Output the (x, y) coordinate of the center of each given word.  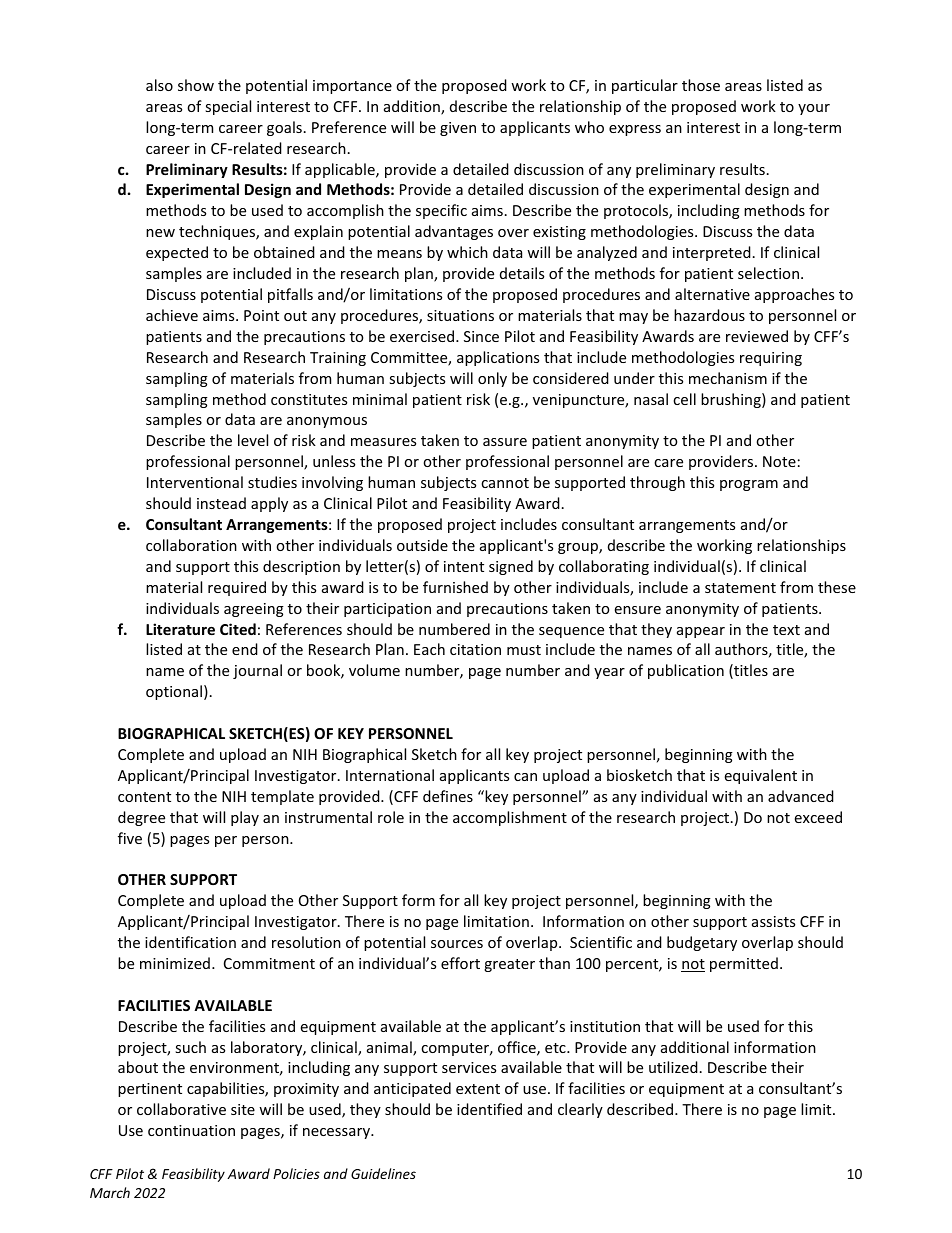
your (814, 109)
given (458, 129)
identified (489, 1109)
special (228, 107)
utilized (673, 1067)
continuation (191, 1130)
